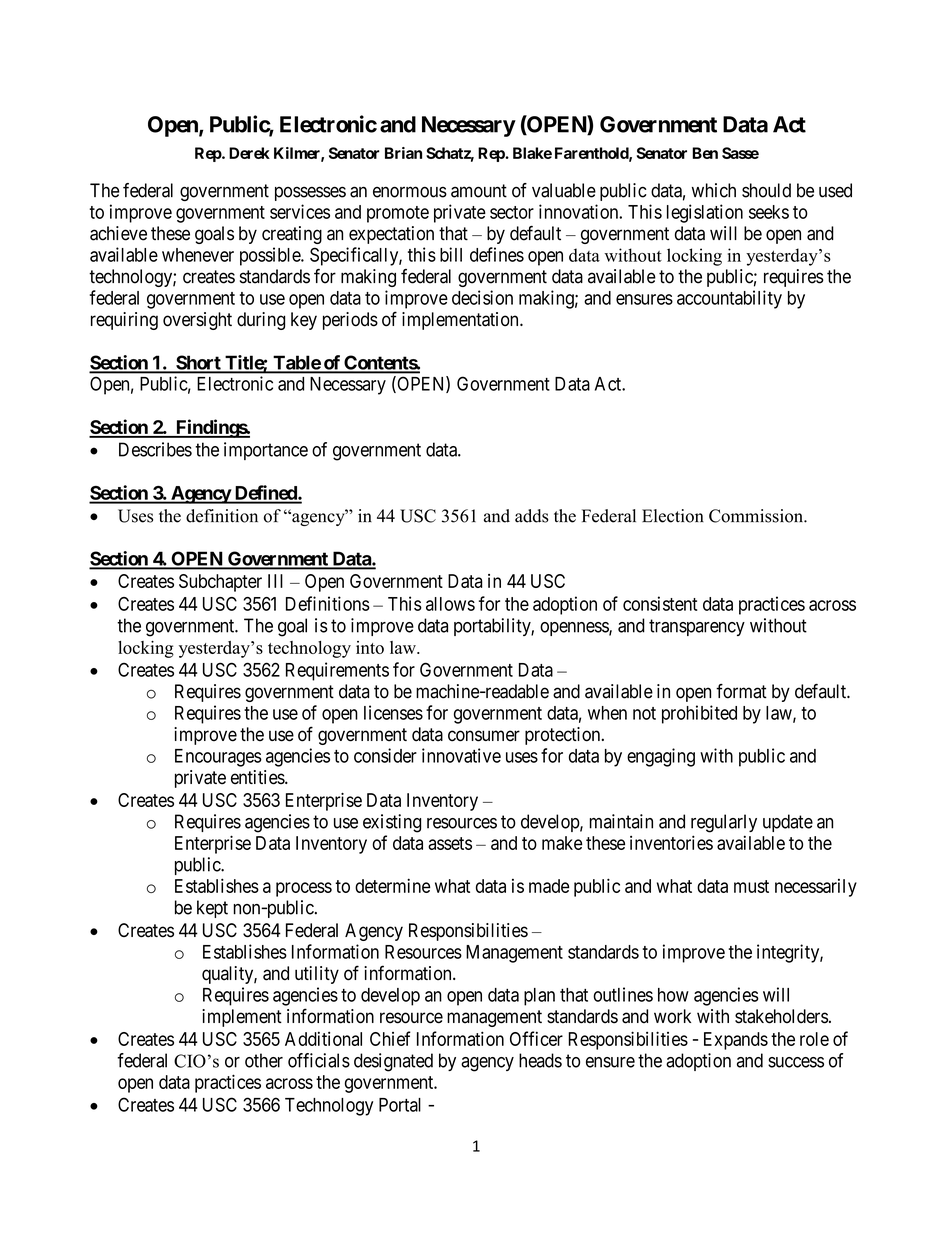 The image size is (952, 1233). I want to click on other, so click(264, 1060).
